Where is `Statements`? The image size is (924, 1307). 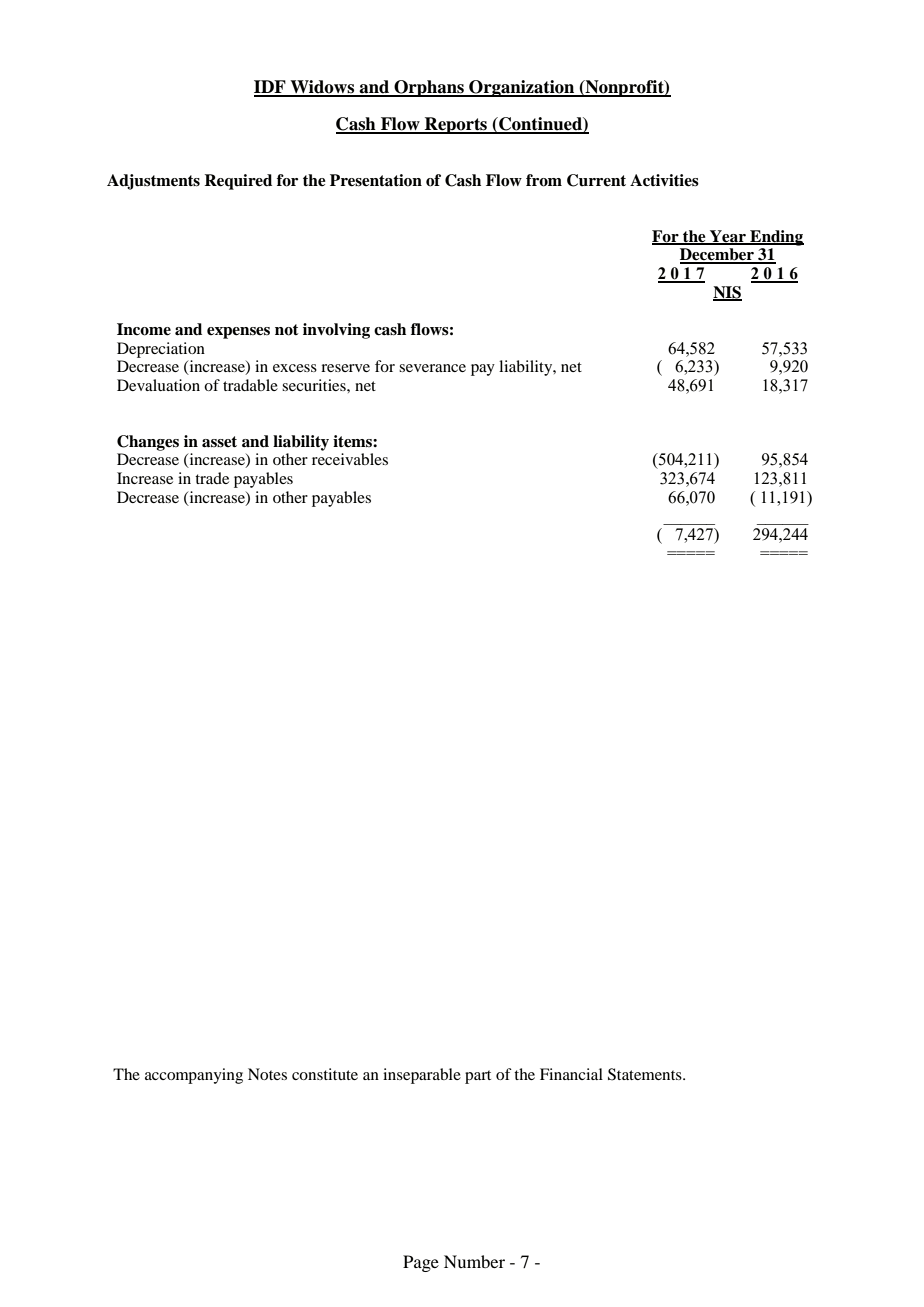
Statements is located at coordinates (646, 1074).
